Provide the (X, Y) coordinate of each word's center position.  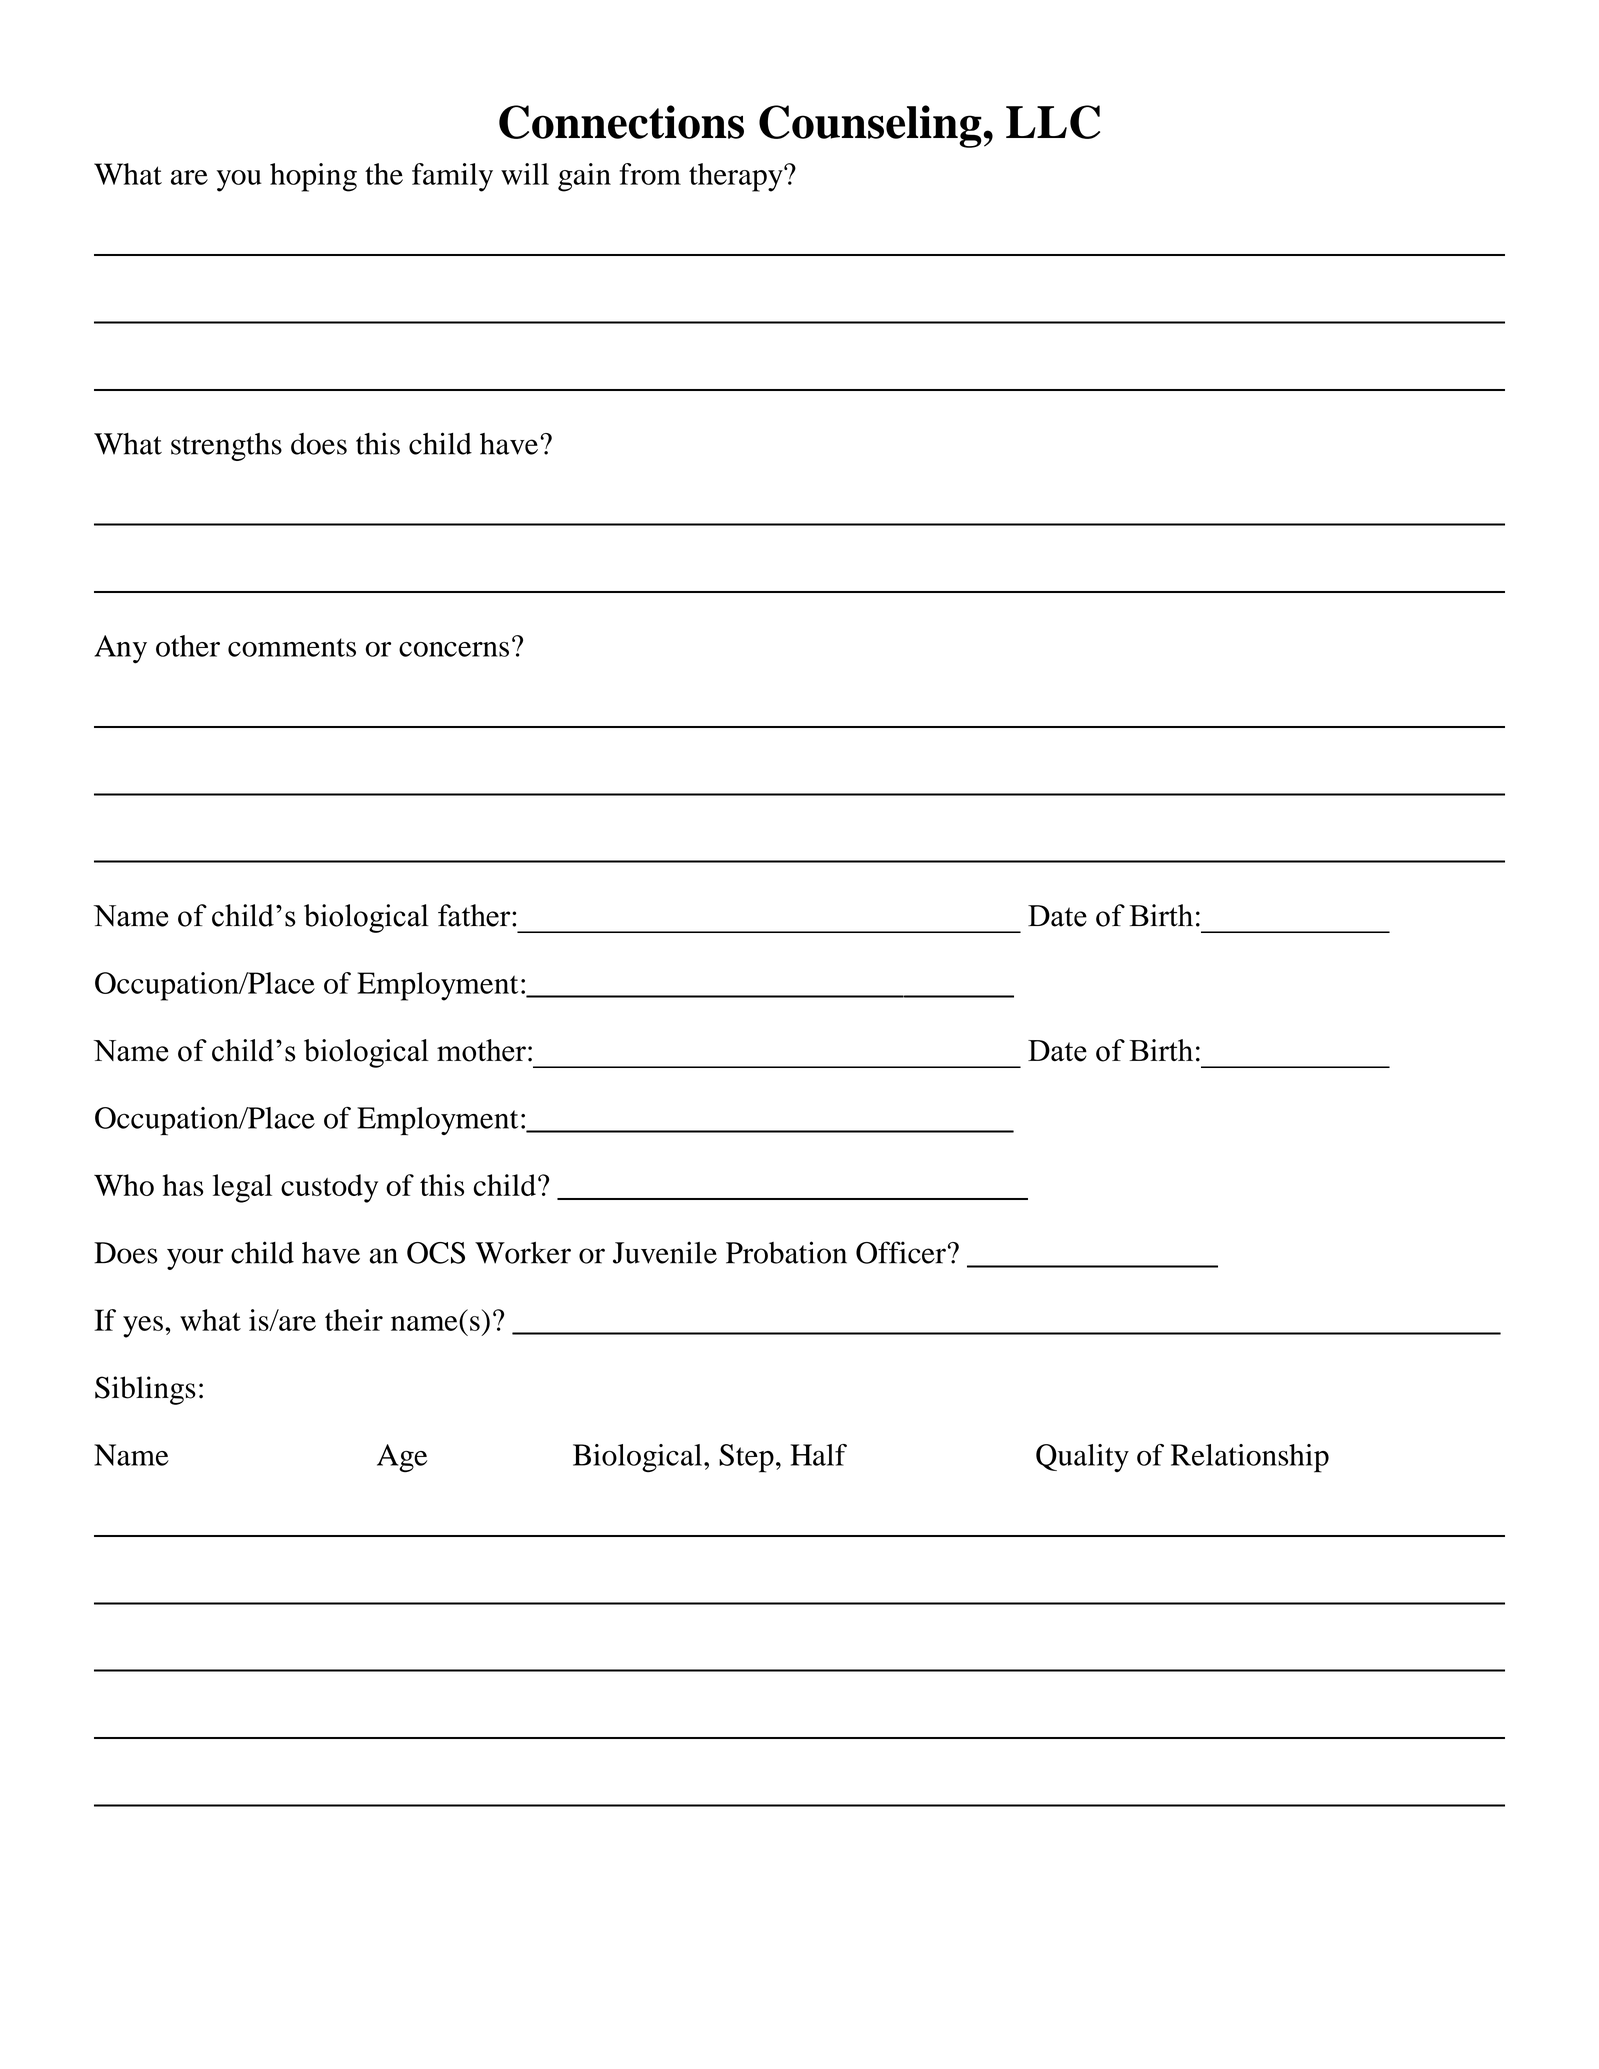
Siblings (145, 1390)
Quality (1082, 1458)
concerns (454, 649)
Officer (901, 1252)
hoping (313, 177)
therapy (737, 177)
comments (292, 647)
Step (746, 1458)
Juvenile (665, 1252)
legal (242, 1188)
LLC (1053, 122)
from (650, 174)
